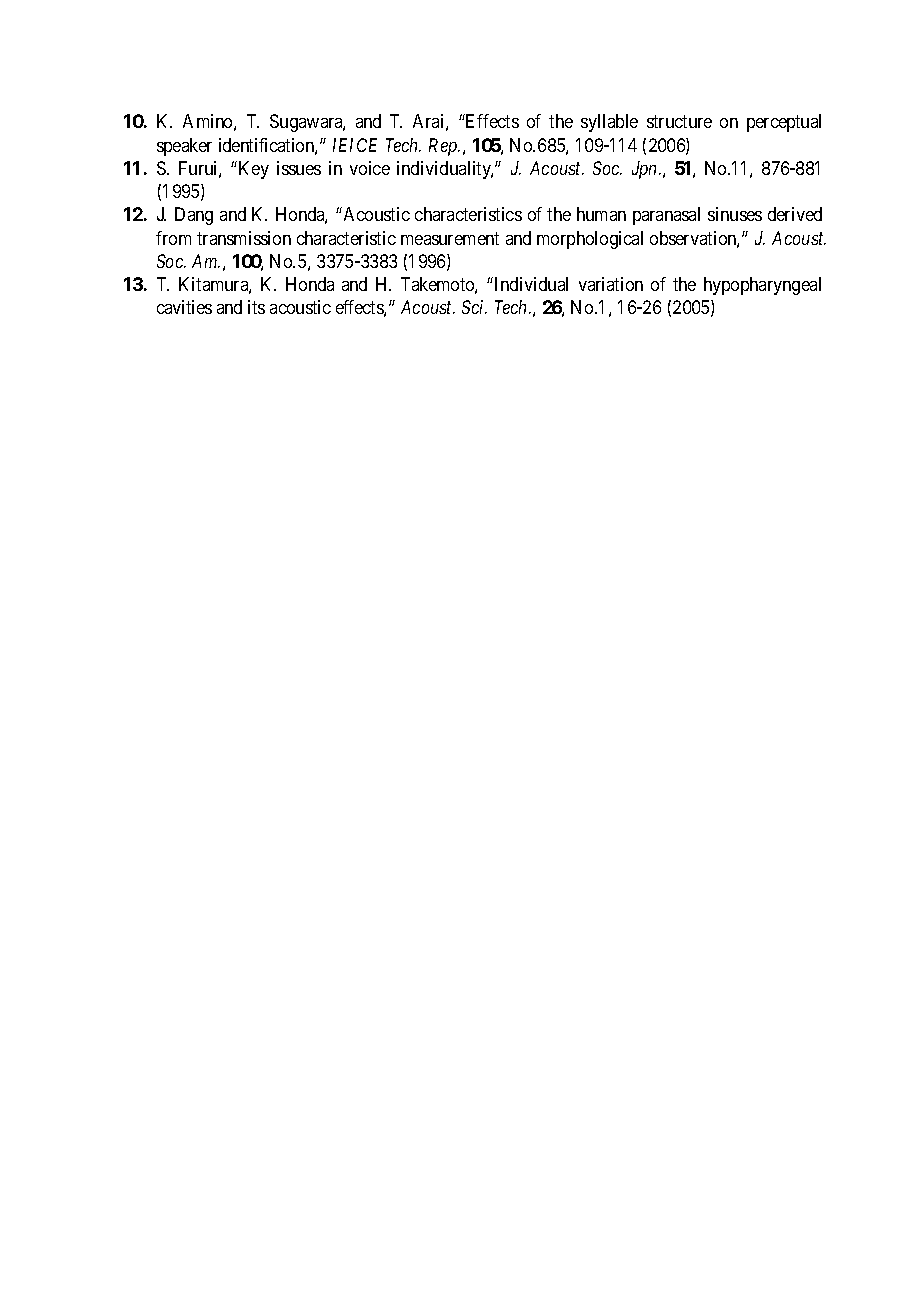  Describe the element at coordinates (184, 147) in the document. I see `speaker` at that location.
